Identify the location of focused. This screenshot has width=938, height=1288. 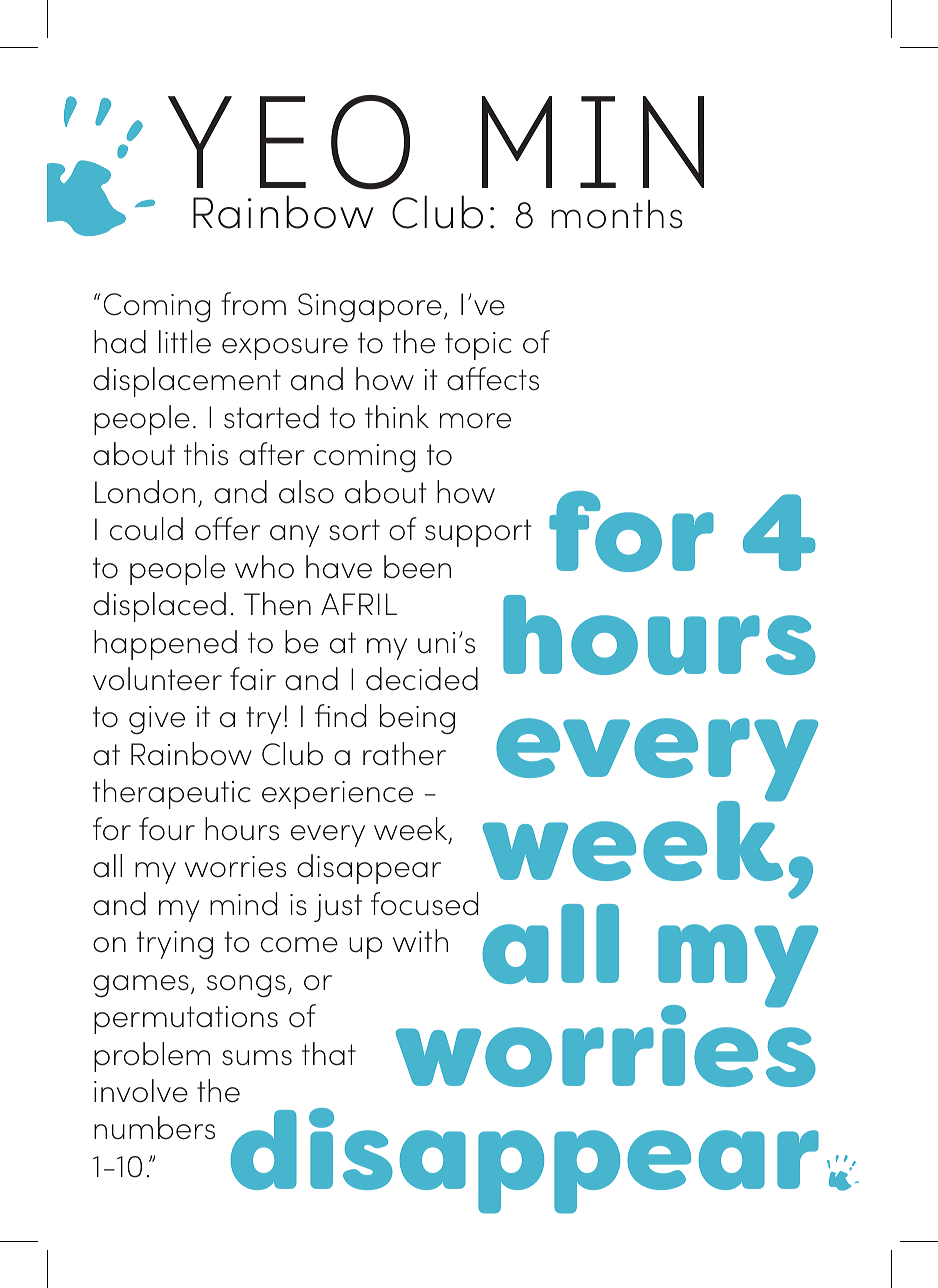
(424, 904).
